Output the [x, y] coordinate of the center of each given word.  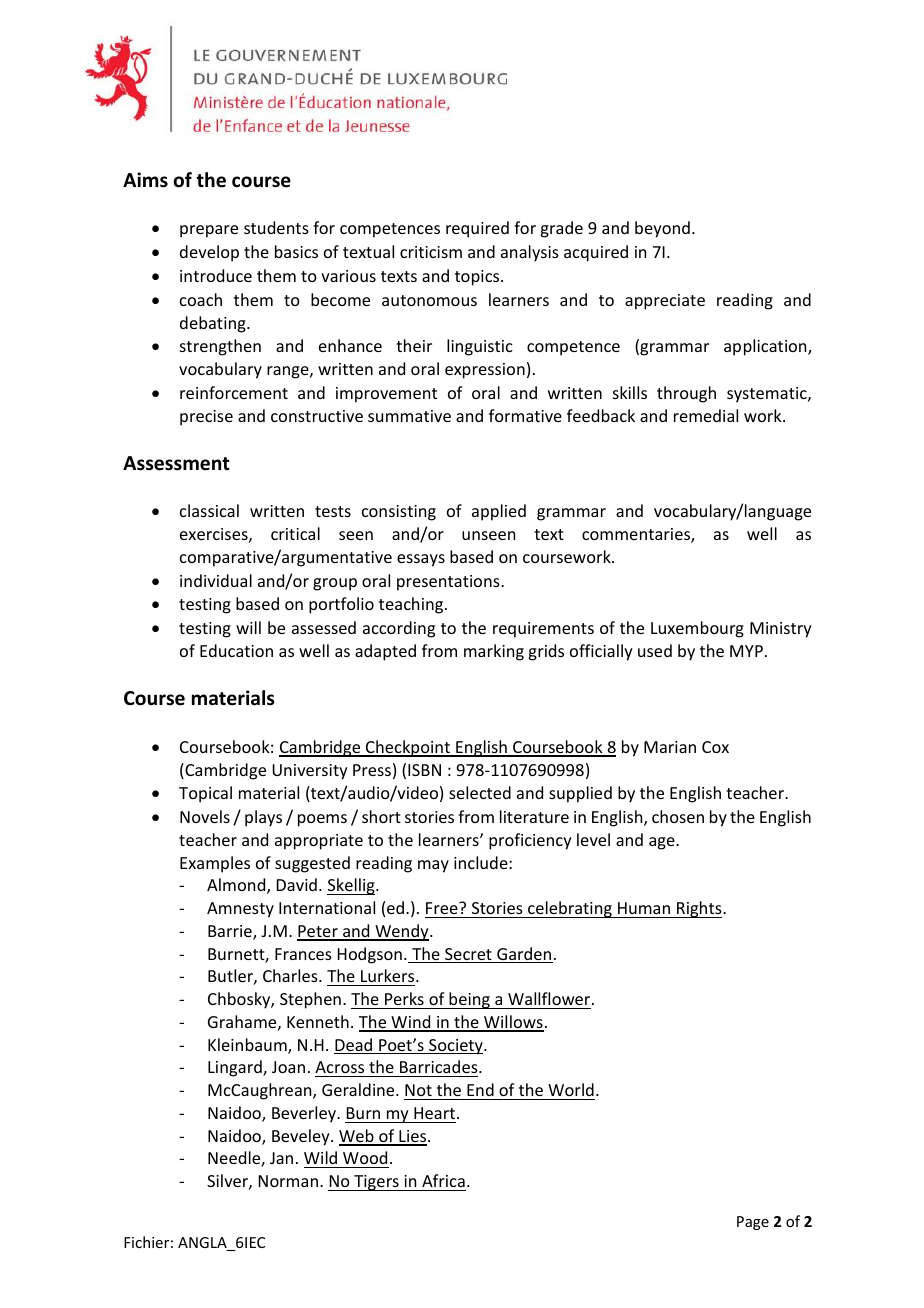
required [477, 229]
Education [236, 650]
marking [494, 652]
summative [409, 416]
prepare [209, 231]
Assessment [176, 463]
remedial [706, 415]
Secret [468, 955]
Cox [715, 747]
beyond [662, 229]
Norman [288, 1181]
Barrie [231, 932]
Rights [699, 909]
